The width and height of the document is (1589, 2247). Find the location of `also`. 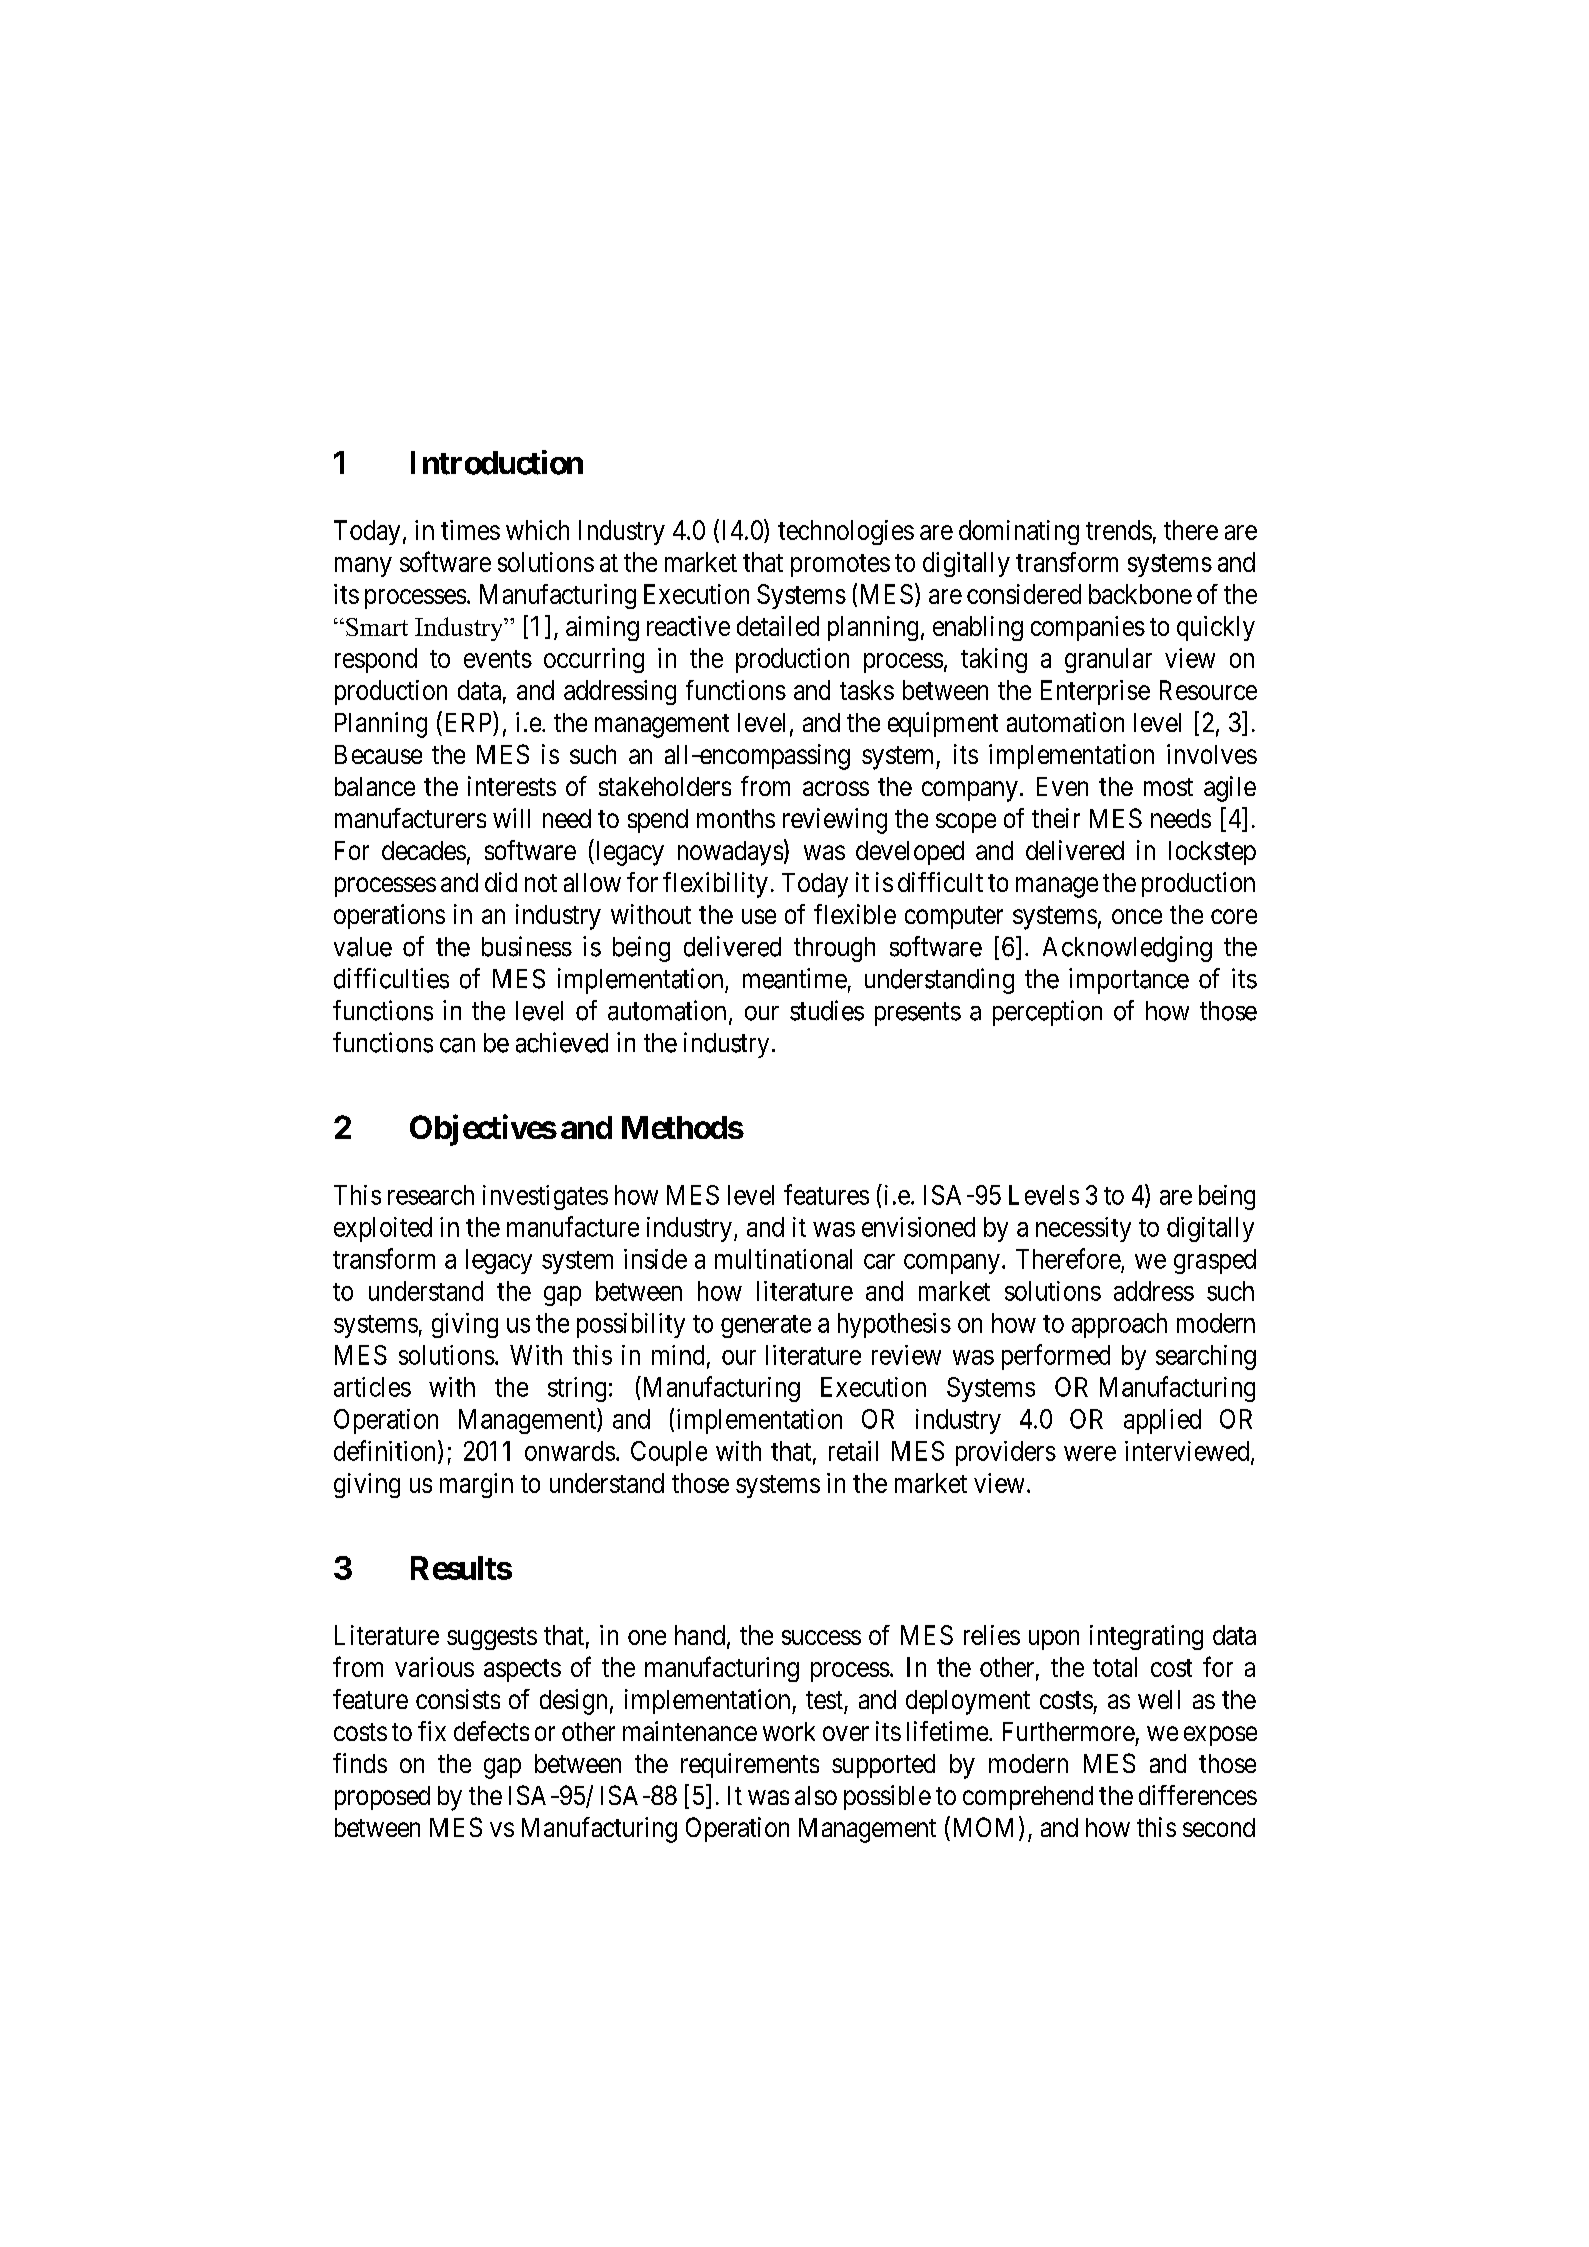

also is located at coordinates (816, 1795).
